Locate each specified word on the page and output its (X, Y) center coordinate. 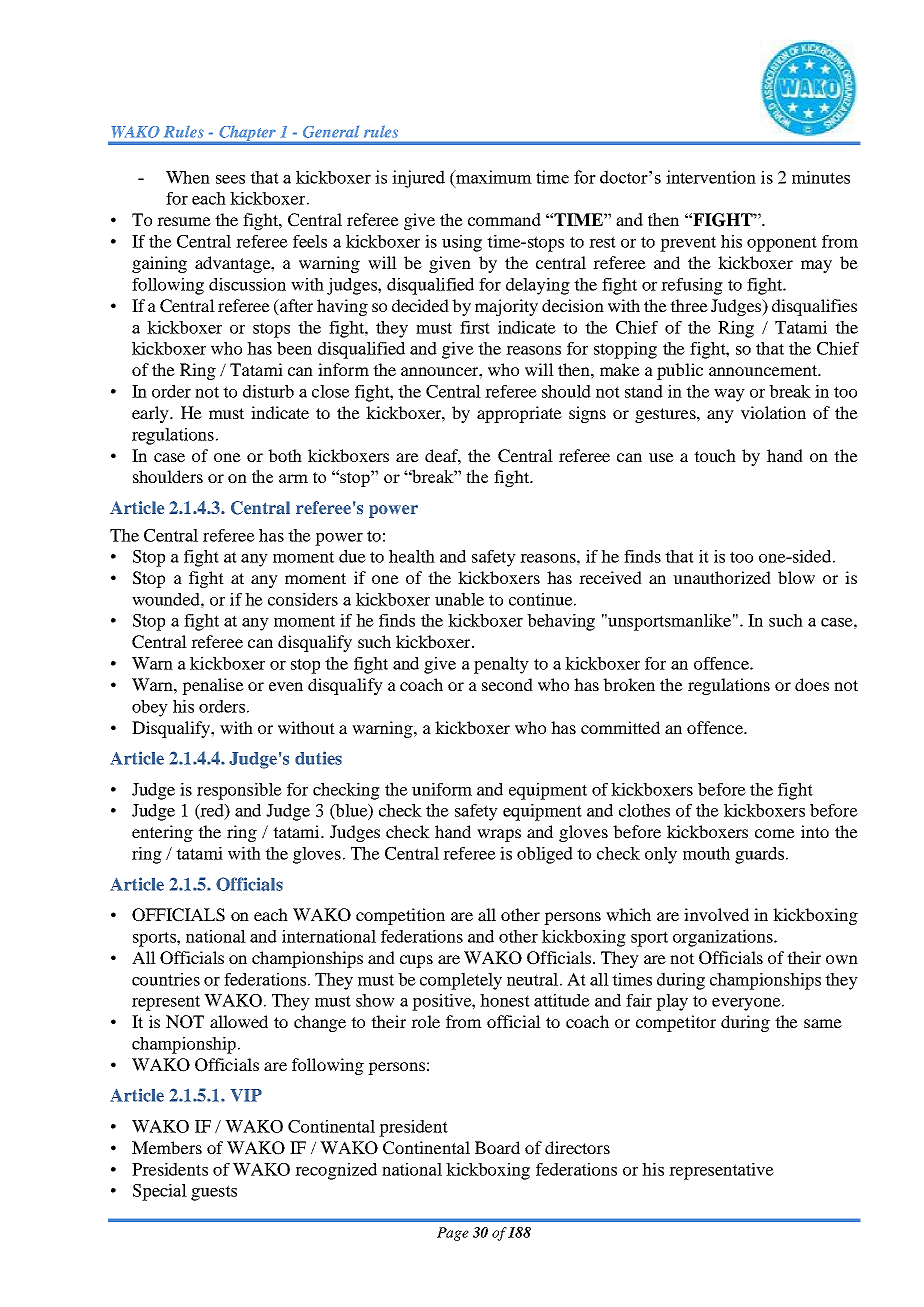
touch (715, 455)
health (412, 556)
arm (293, 478)
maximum (493, 177)
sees (230, 179)
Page (453, 1234)
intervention (711, 177)
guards (759, 855)
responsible (239, 791)
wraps (499, 835)
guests (214, 1193)
